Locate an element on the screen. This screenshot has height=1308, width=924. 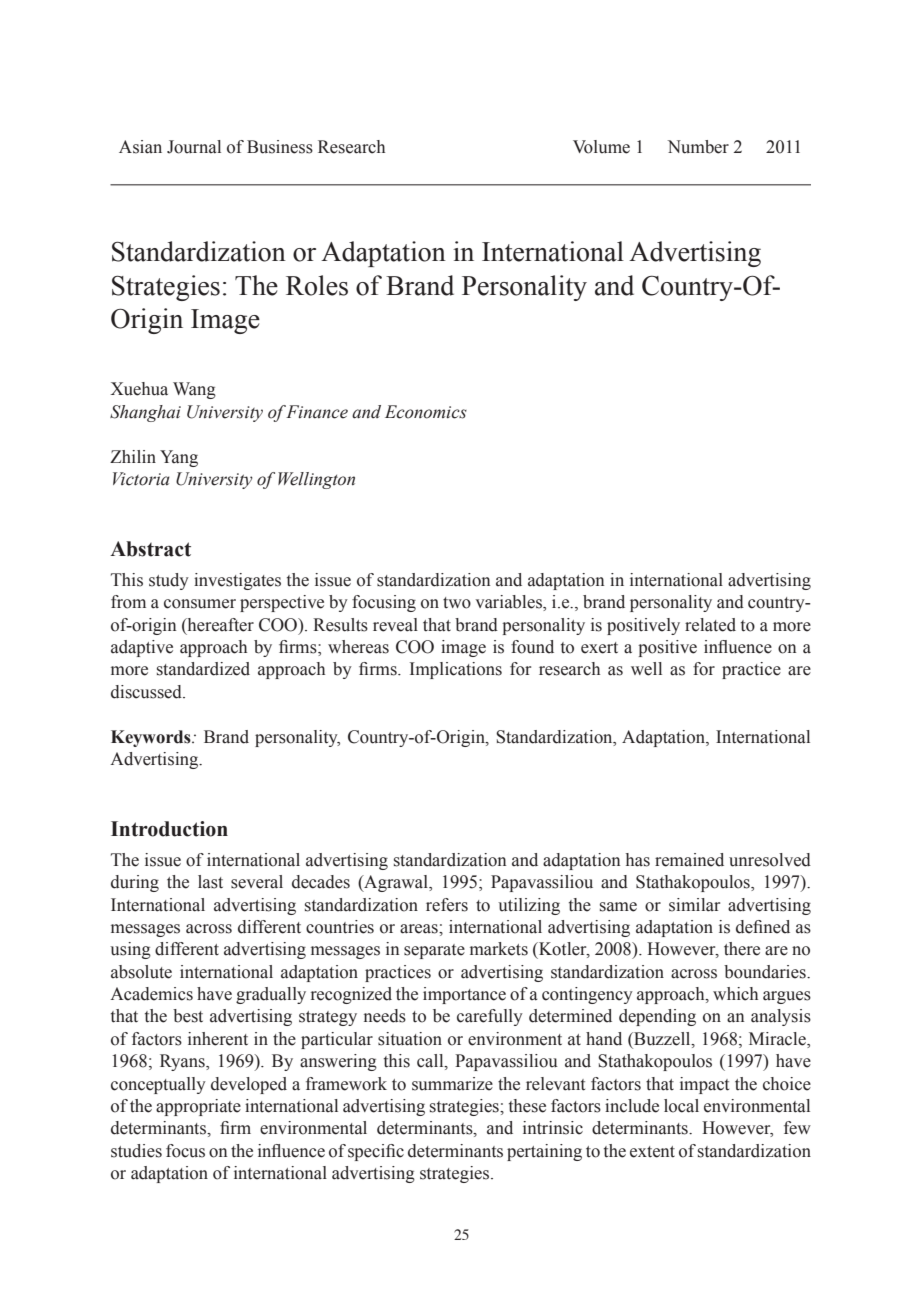
Volume is located at coordinates (601, 147).
